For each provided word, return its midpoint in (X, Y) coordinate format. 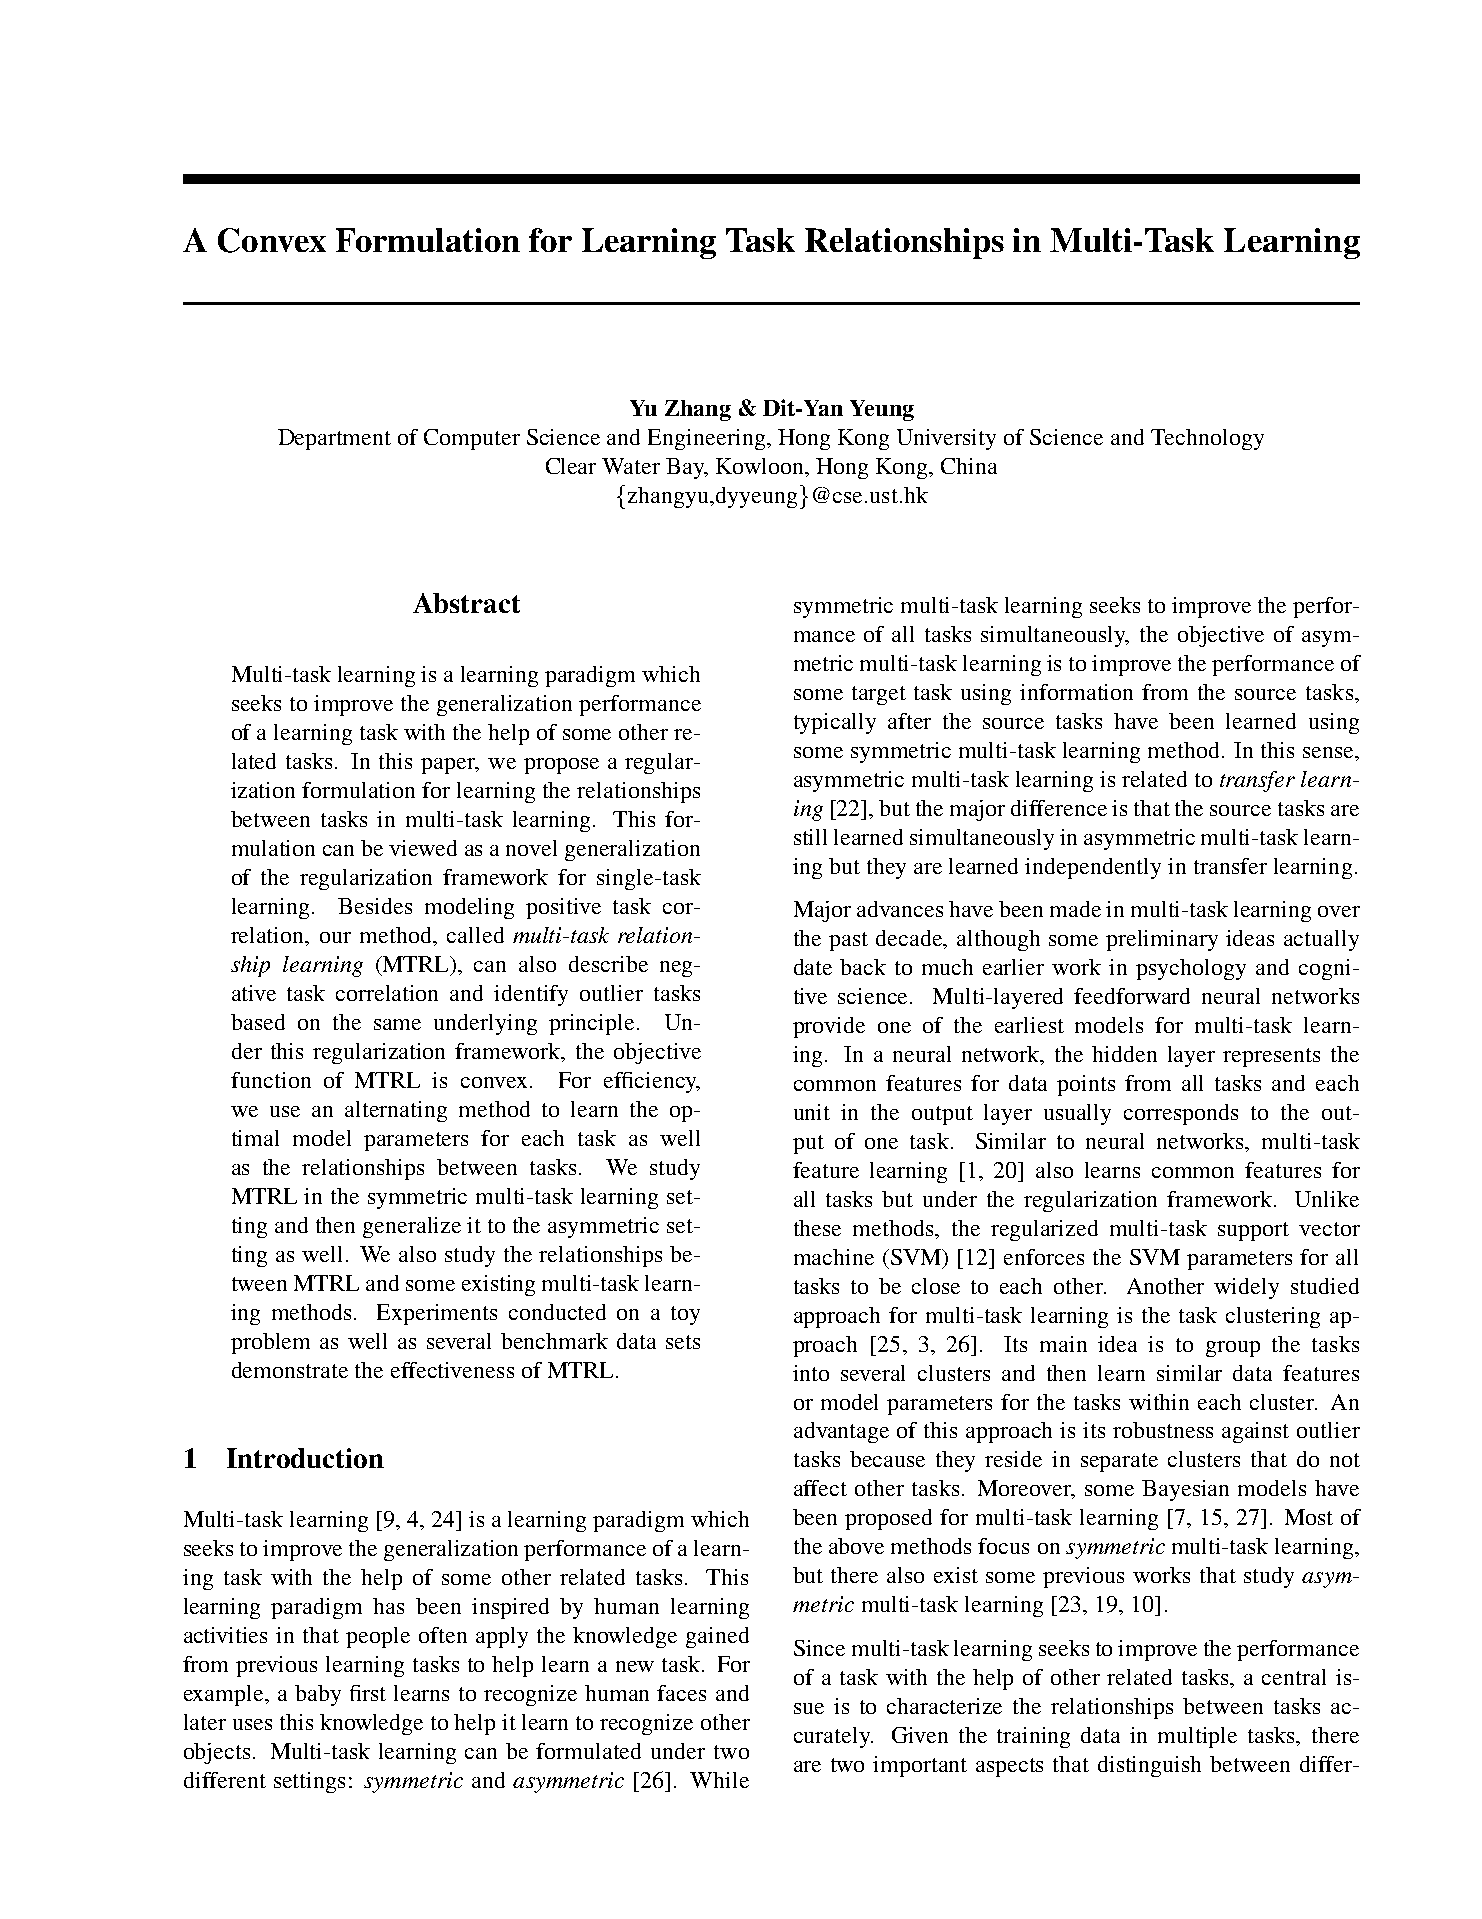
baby (318, 1695)
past (848, 941)
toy (685, 1315)
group (1233, 1349)
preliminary (1162, 940)
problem (270, 1343)
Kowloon (761, 466)
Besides (375, 906)
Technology (1207, 439)
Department (334, 439)
